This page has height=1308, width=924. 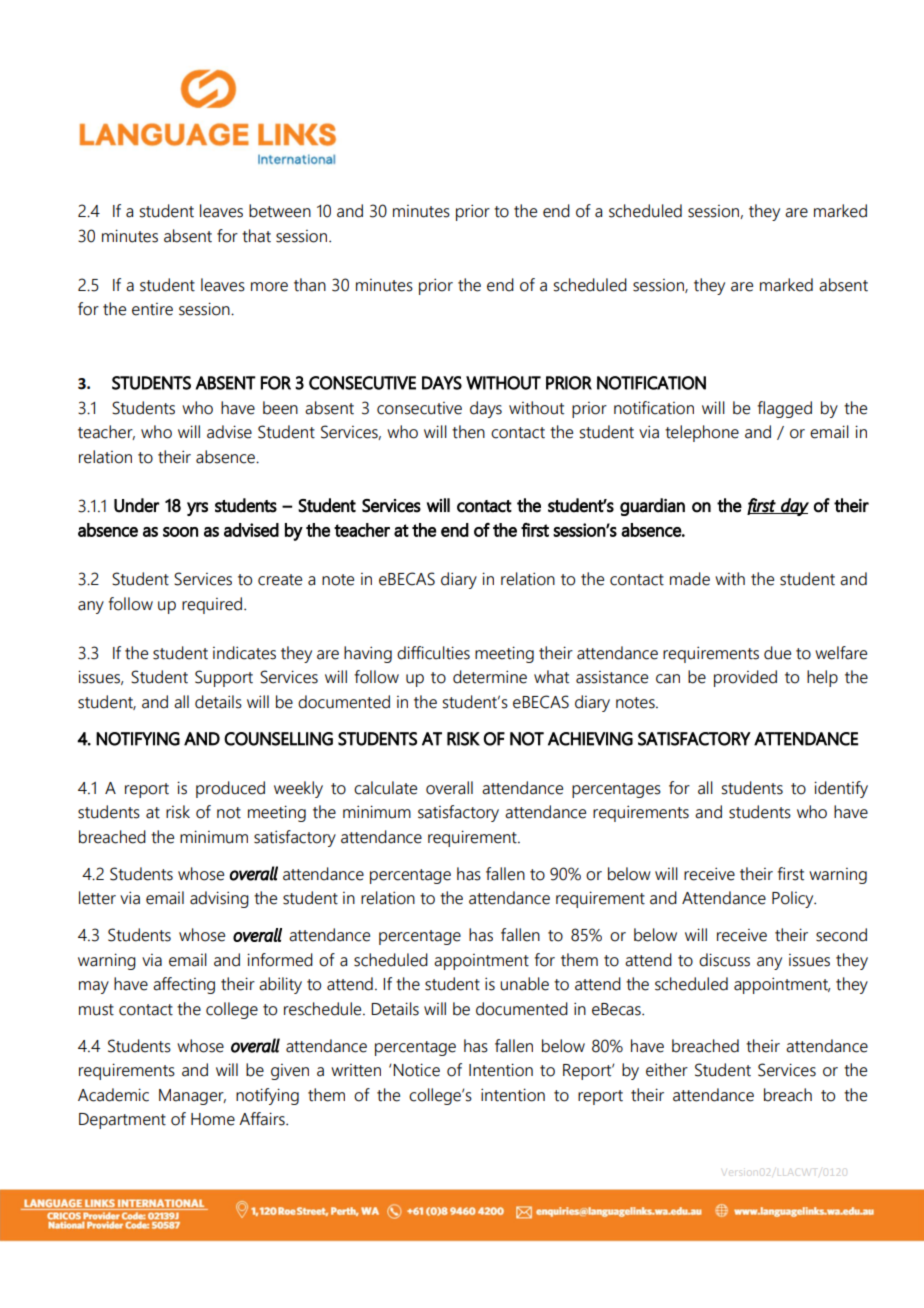 What do you see at coordinates (415, 1070) in the page?
I see `Notice` at bounding box center [415, 1070].
